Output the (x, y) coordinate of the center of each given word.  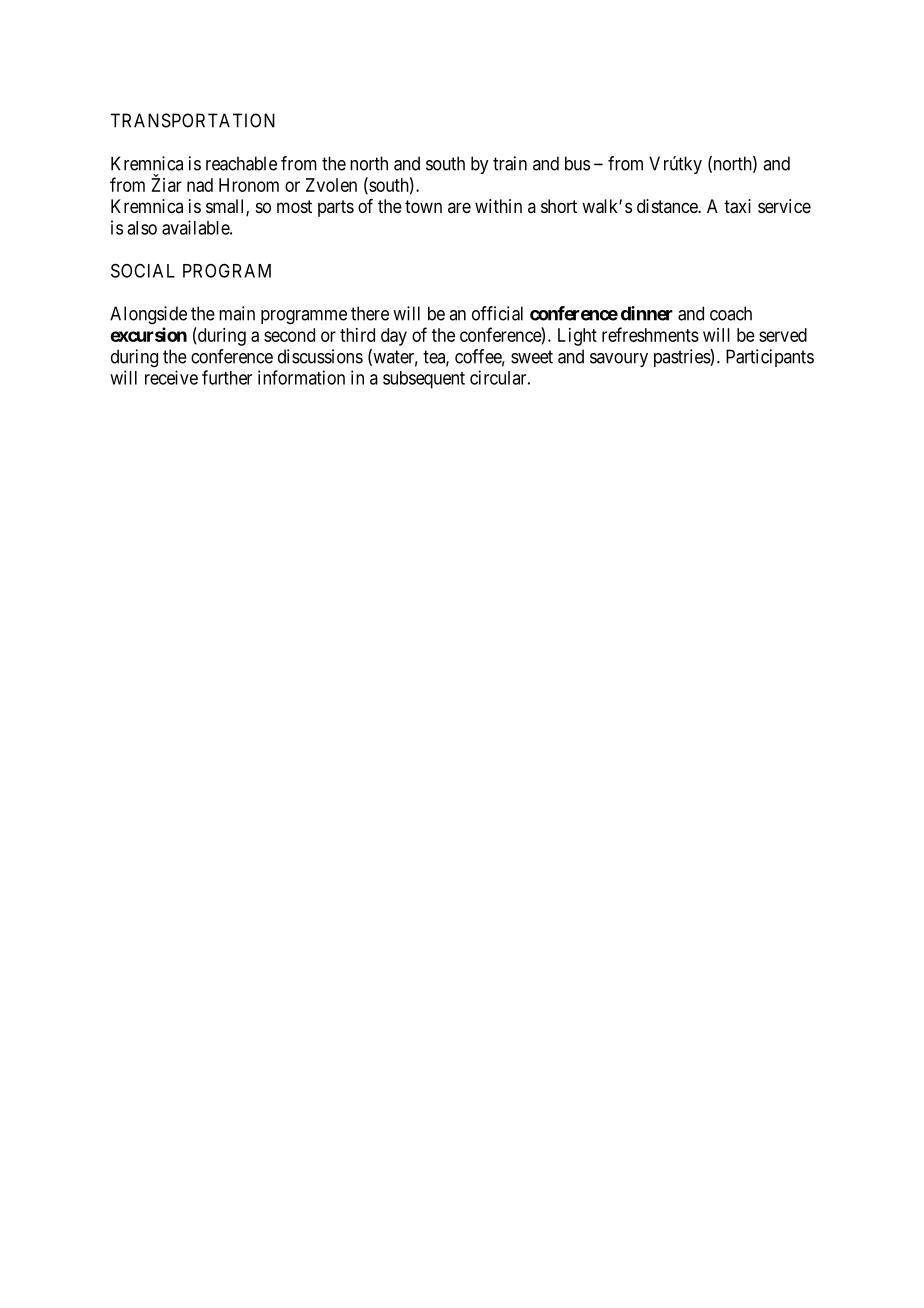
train (510, 163)
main (237, 313)
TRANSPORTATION (192, 120)
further (227, 377)
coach (731, 313)
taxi (737, 206)
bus (577, 163)
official (497, 313)
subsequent (424, 380)
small (226, 207)
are (459, 207)
